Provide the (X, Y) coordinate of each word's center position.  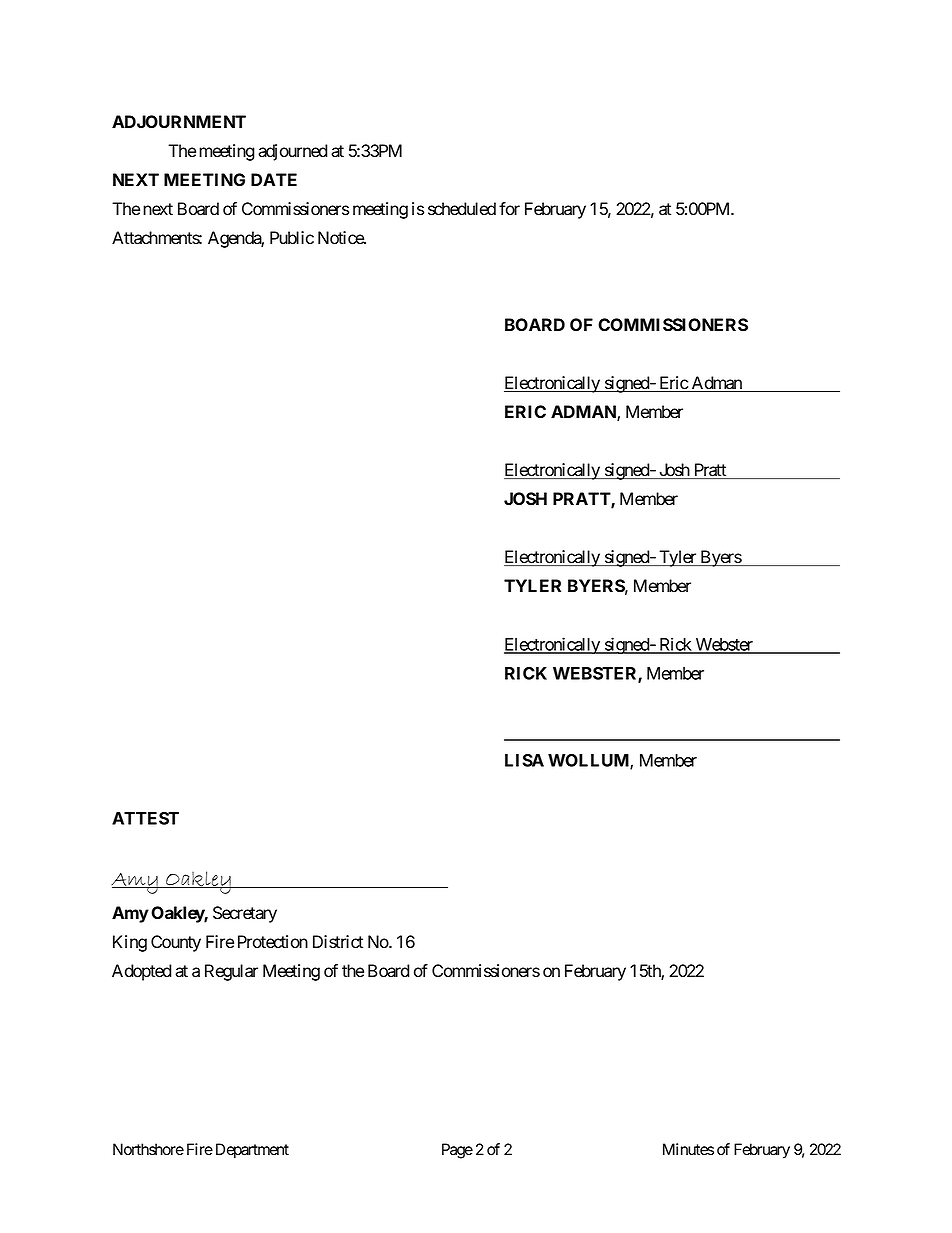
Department (252, 1151)
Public (292, 238)
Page (457, 1151)
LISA (524, 760)
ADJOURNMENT (179, 121)
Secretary (245, 914)
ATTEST (145, 818)
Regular (231, 972)
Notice (341, 238)
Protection (273, 942)
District (338, 942)
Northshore (148, 1149)
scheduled (462, 209)
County (176, 943)
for (509, 209)
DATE (274, 179)
